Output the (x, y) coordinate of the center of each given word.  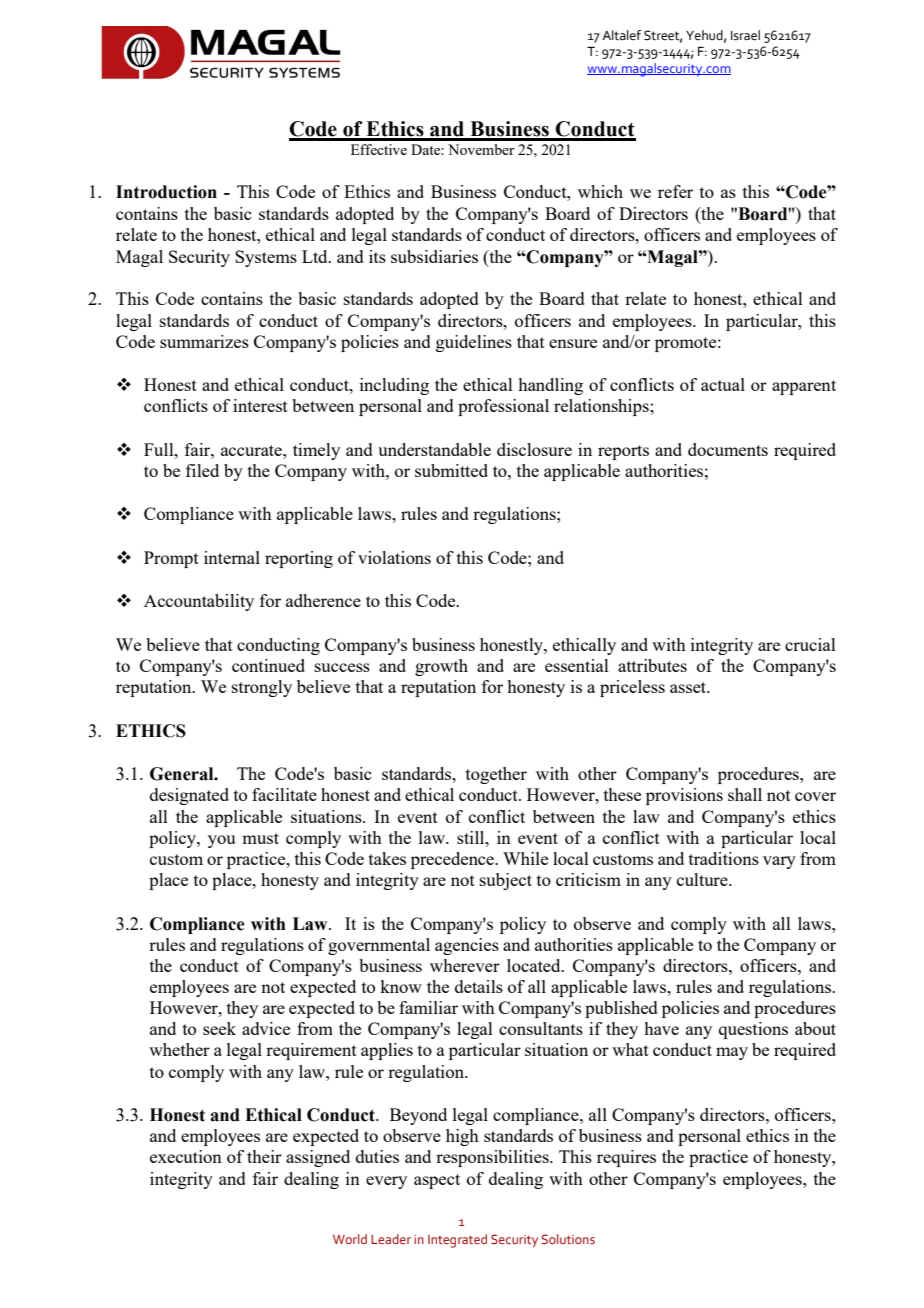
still (472, 837)
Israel (745, 35)
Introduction (166, 192)
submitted (451, 470)
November (481, 149)
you (221, 841)
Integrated (457, 1241)
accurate (252, 450)
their (264, 1156)
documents (728, 449)
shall (745, 794)
